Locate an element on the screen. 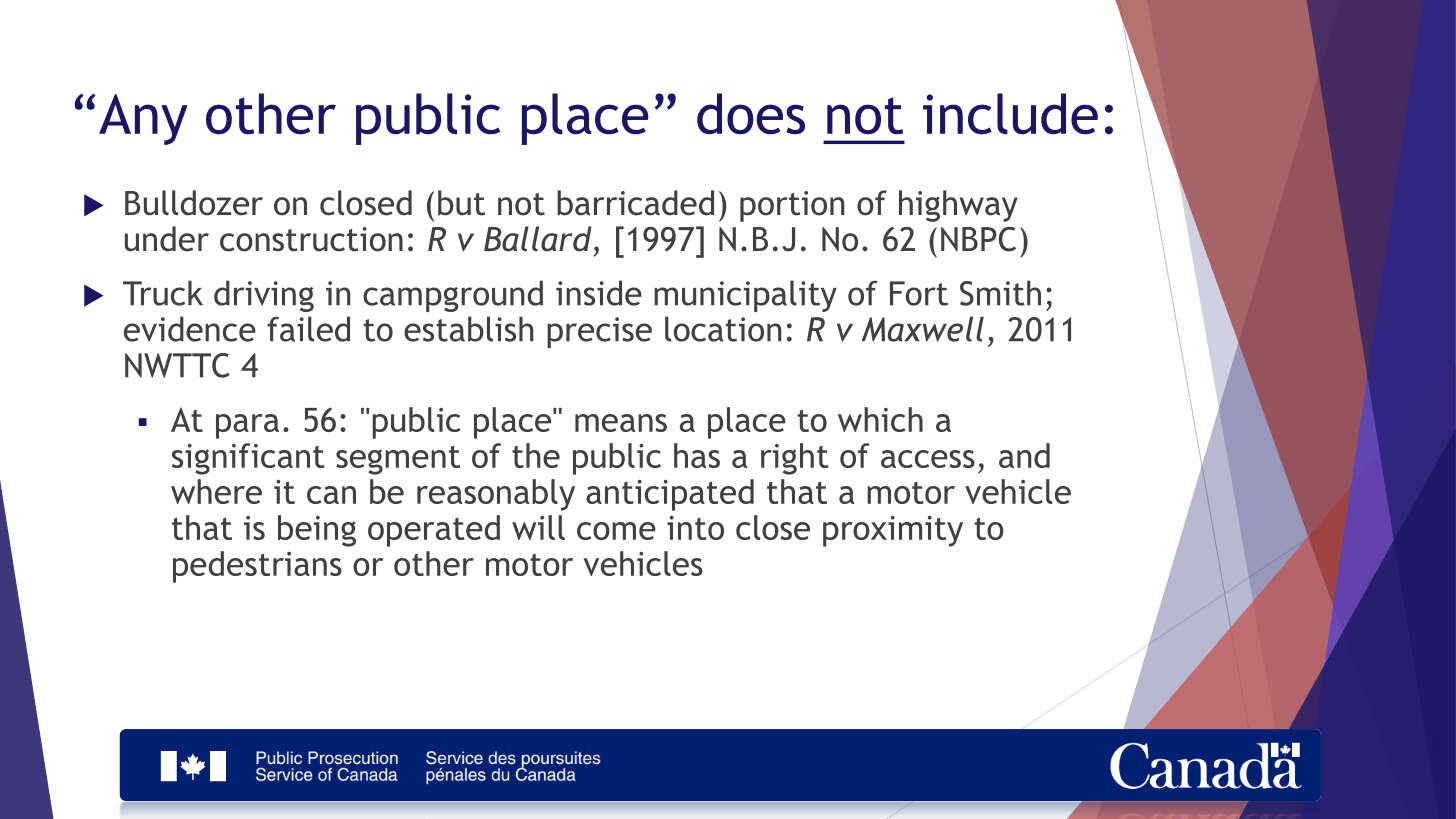 The height and width of the screenshot is (819, 1456). construction is located at coordinates (311, 239).
